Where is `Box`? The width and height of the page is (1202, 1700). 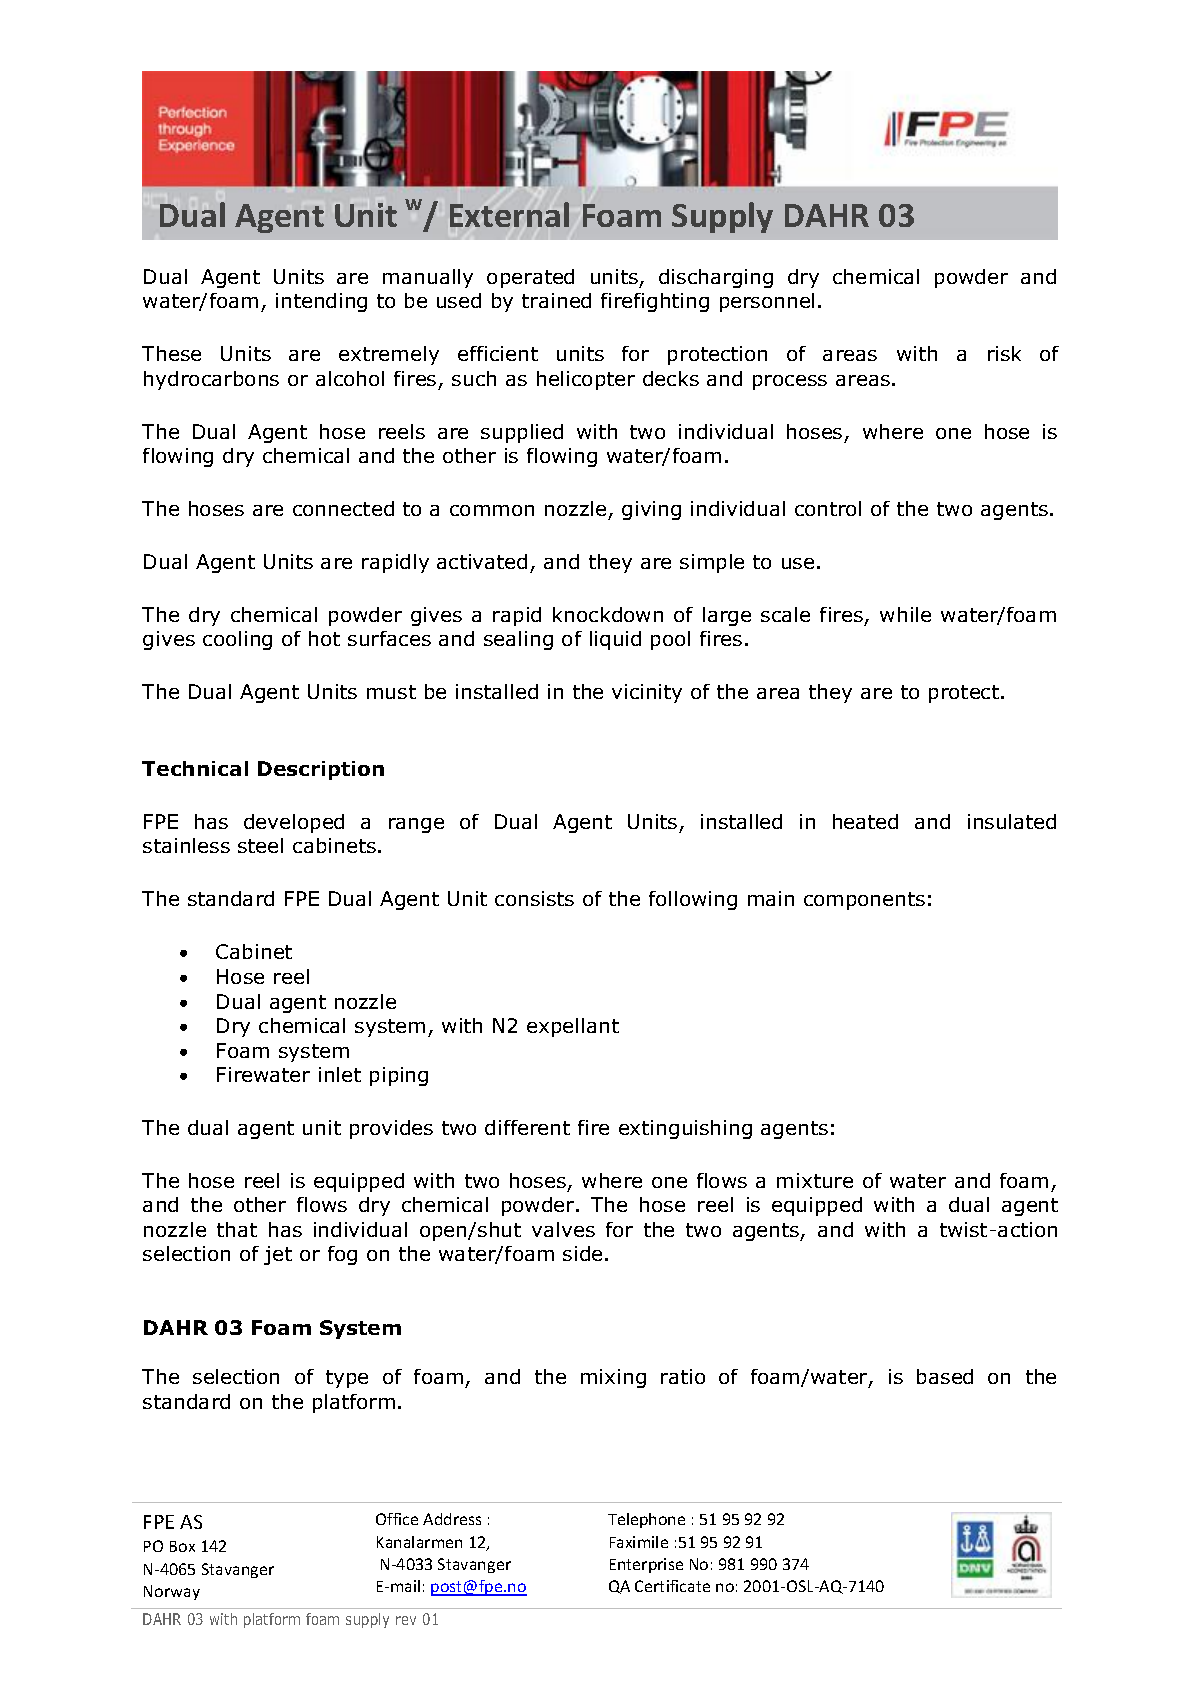
Box is located at coordinates (182, 1546).
